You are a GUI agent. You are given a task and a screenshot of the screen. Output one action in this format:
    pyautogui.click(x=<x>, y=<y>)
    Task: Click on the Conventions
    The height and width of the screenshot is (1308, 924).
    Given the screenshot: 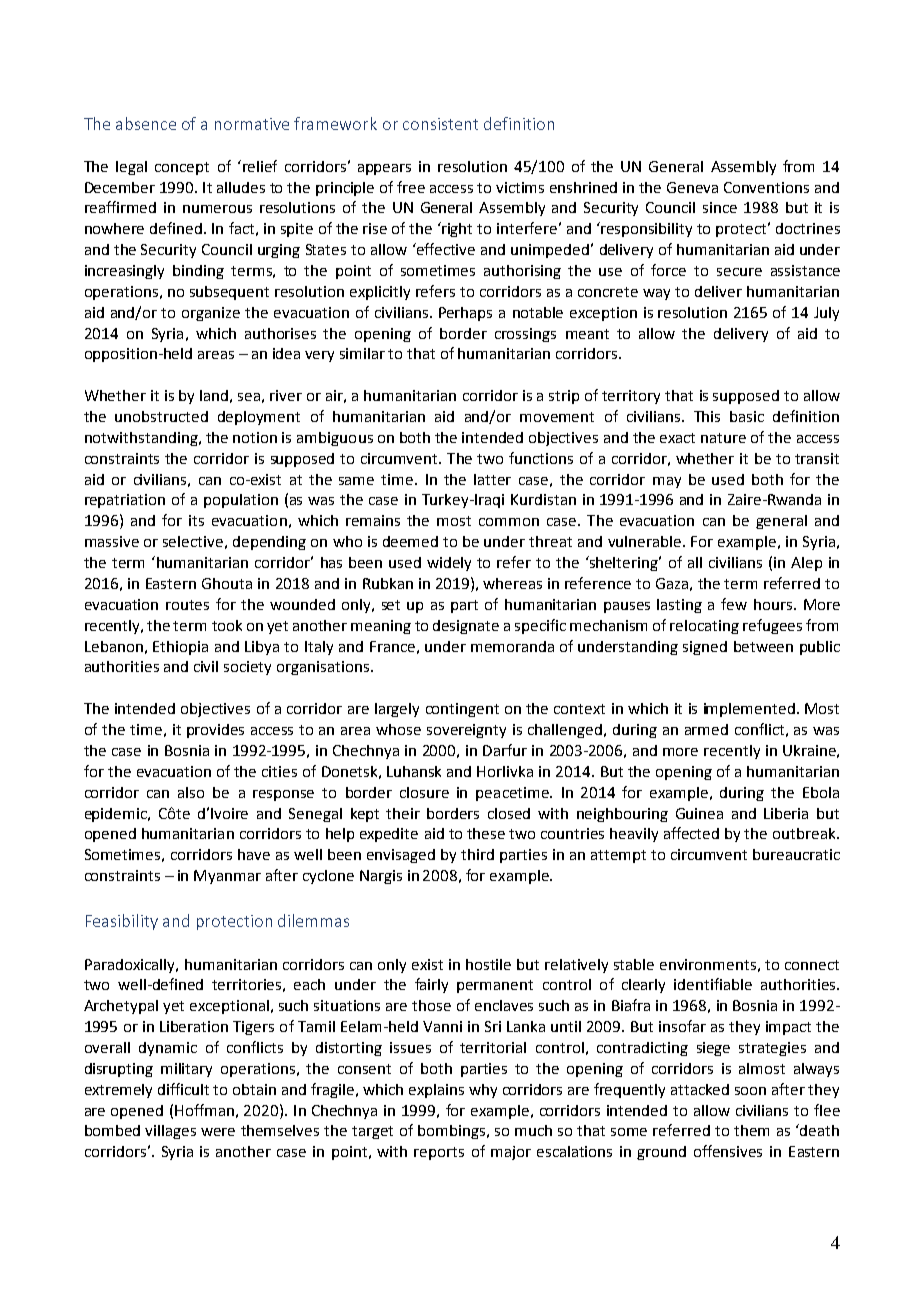 What is the action you would take?
    pyautogui.click(x=766, y=187)
